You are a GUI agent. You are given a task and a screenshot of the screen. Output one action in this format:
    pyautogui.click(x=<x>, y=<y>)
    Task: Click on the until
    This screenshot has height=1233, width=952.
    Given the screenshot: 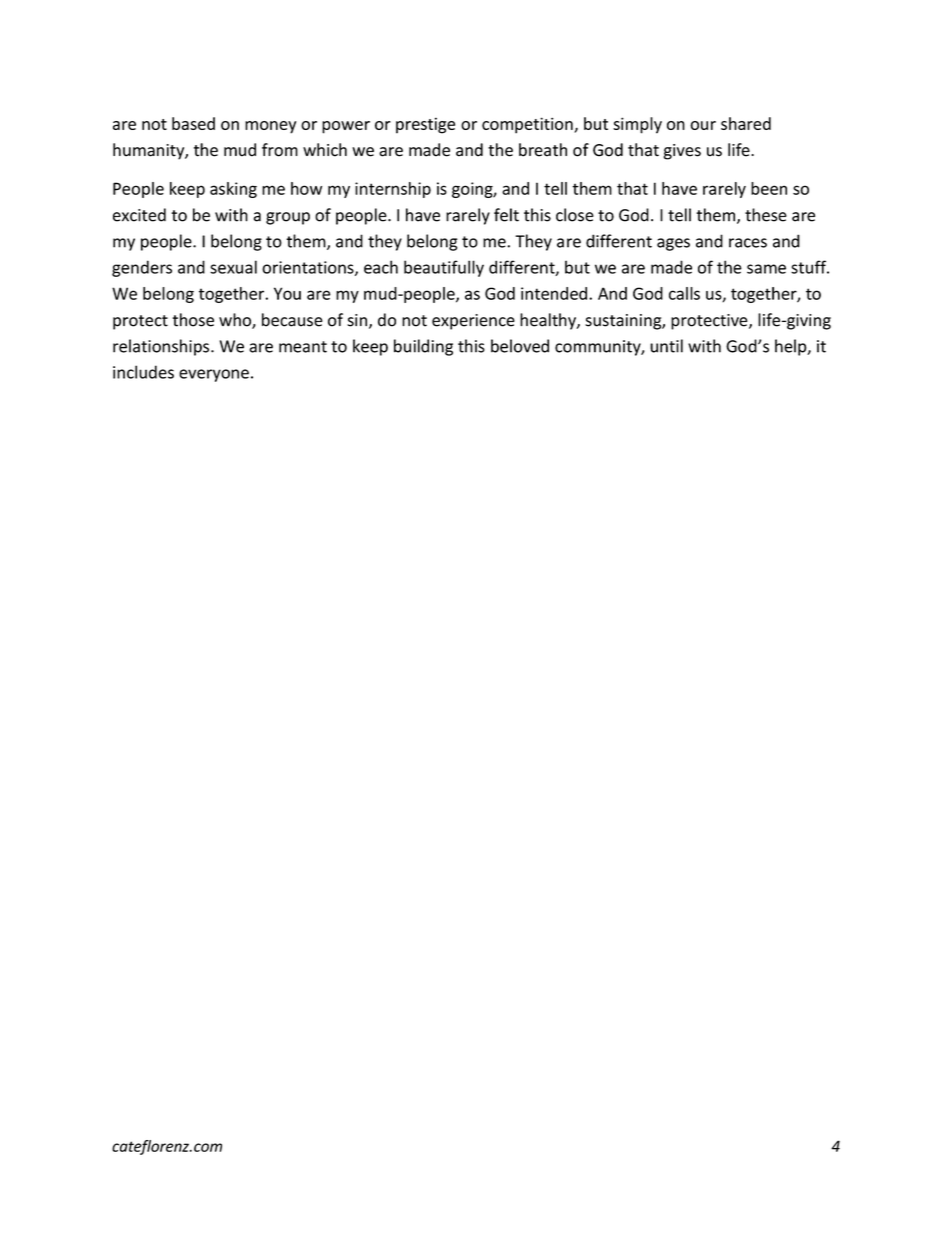 What is the action you would take?
    pyautogui.click(x=666, y=346)
